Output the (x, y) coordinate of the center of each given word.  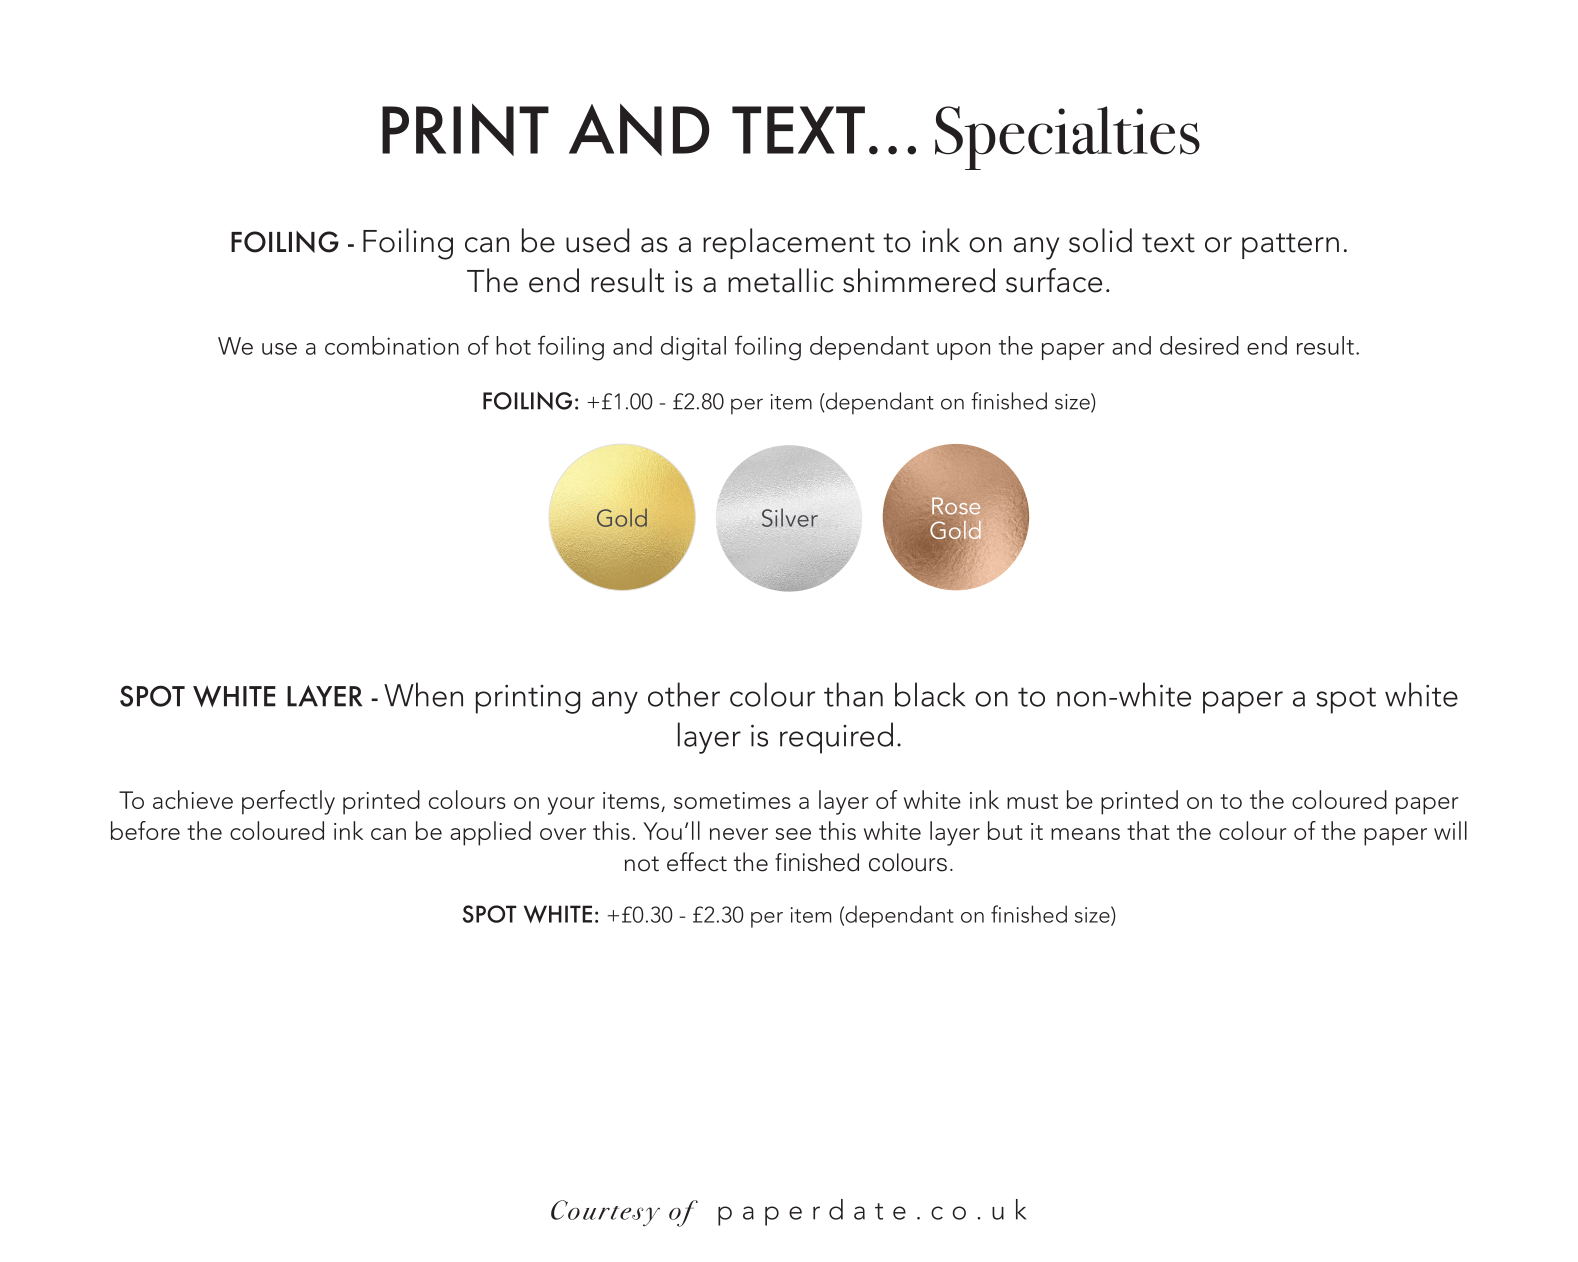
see (793, 834)
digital (693, 348)
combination (392, 345)
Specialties (1067, 138)
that (1148, 830)
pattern (1290, 246)
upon (963, 351)
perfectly (288, 802)
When (423, 694)
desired (1199, 345)
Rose (956, 506)
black (930, 694)
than (853, 694)
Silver (790, 517)
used (597, 240)
